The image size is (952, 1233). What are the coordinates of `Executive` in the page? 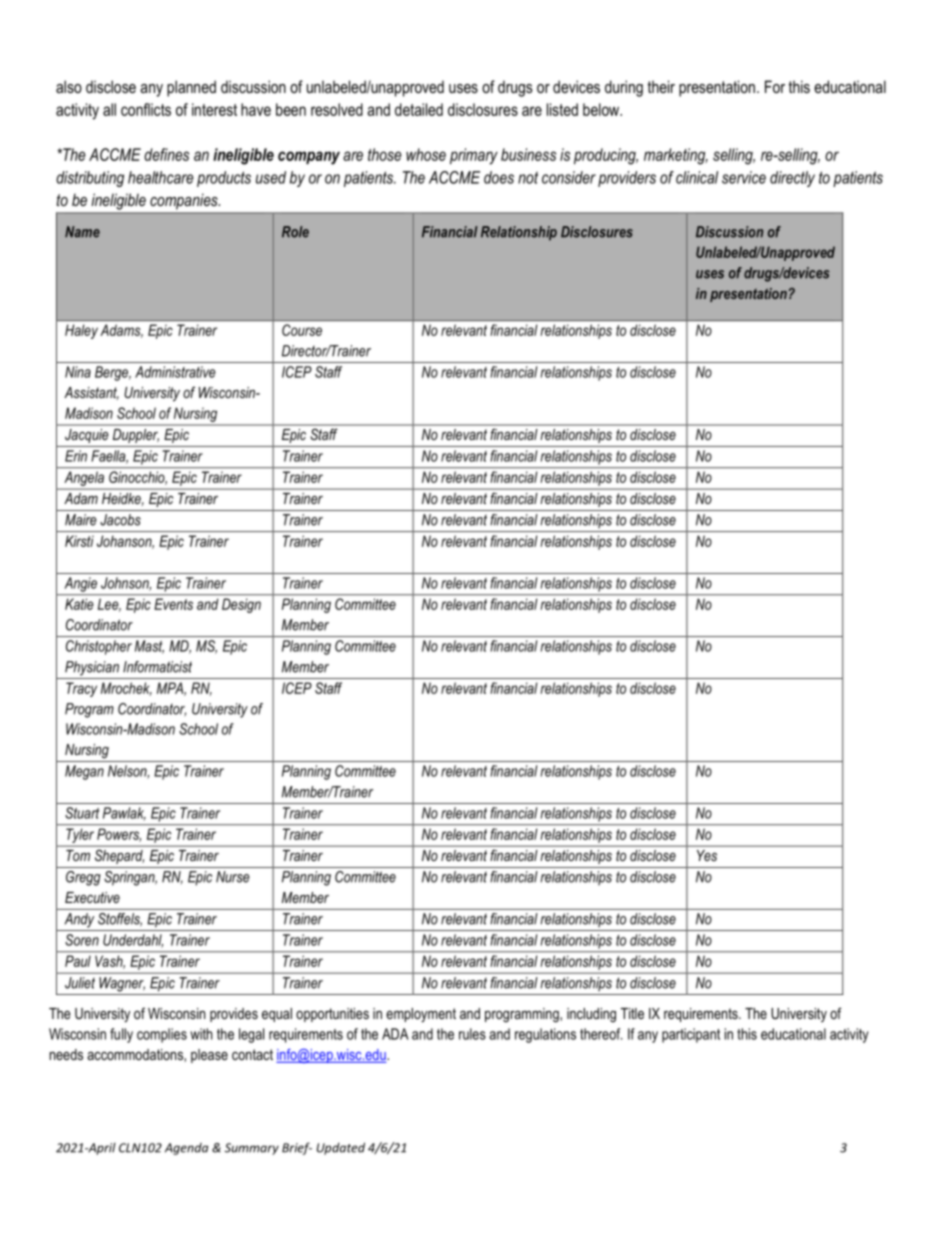 It's located at (92, 897).
